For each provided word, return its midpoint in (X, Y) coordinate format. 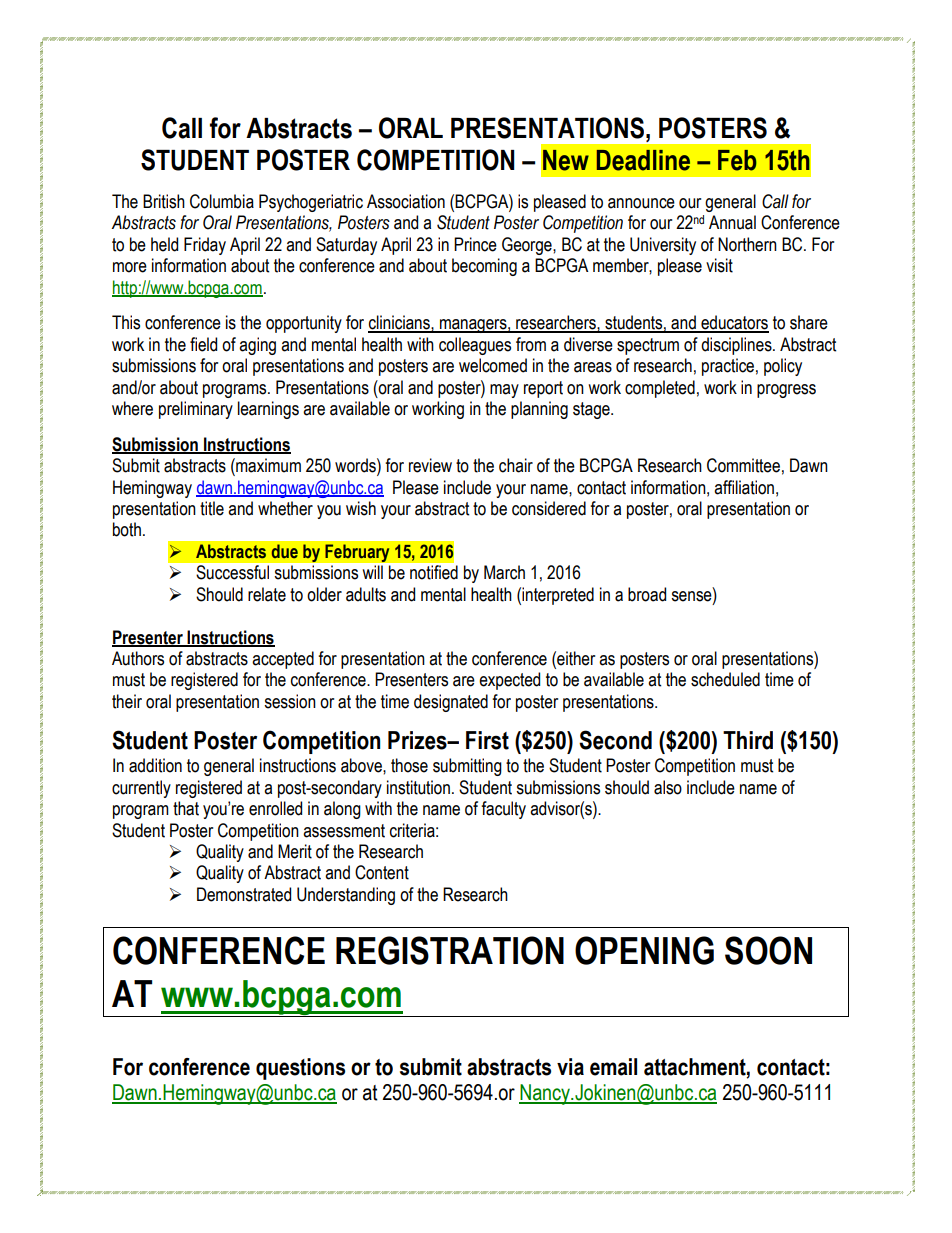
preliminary (196, 410)
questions (300, 1069)
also (668, 787)
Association (406, 201)
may (504, 391)
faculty (503, 810)
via (570, 1067)
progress (786, 391)
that (186, 808)
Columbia (222, 201)
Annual (732, 222)
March (504, 572)
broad (647, 594)
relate (267, 594)
